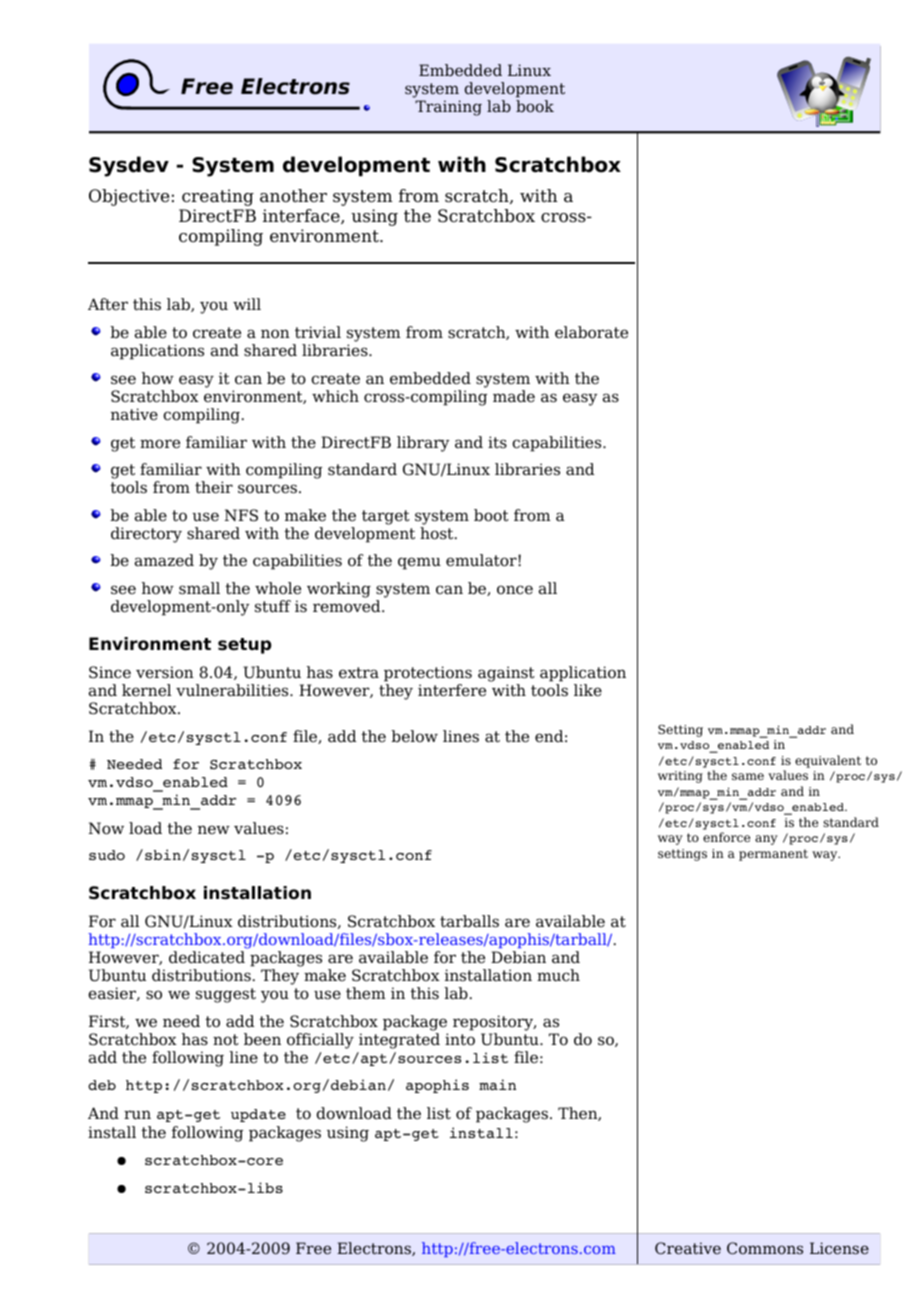  Describe the element at coordinates (497, 1084) in the screenshot. I see `main` at that location.
